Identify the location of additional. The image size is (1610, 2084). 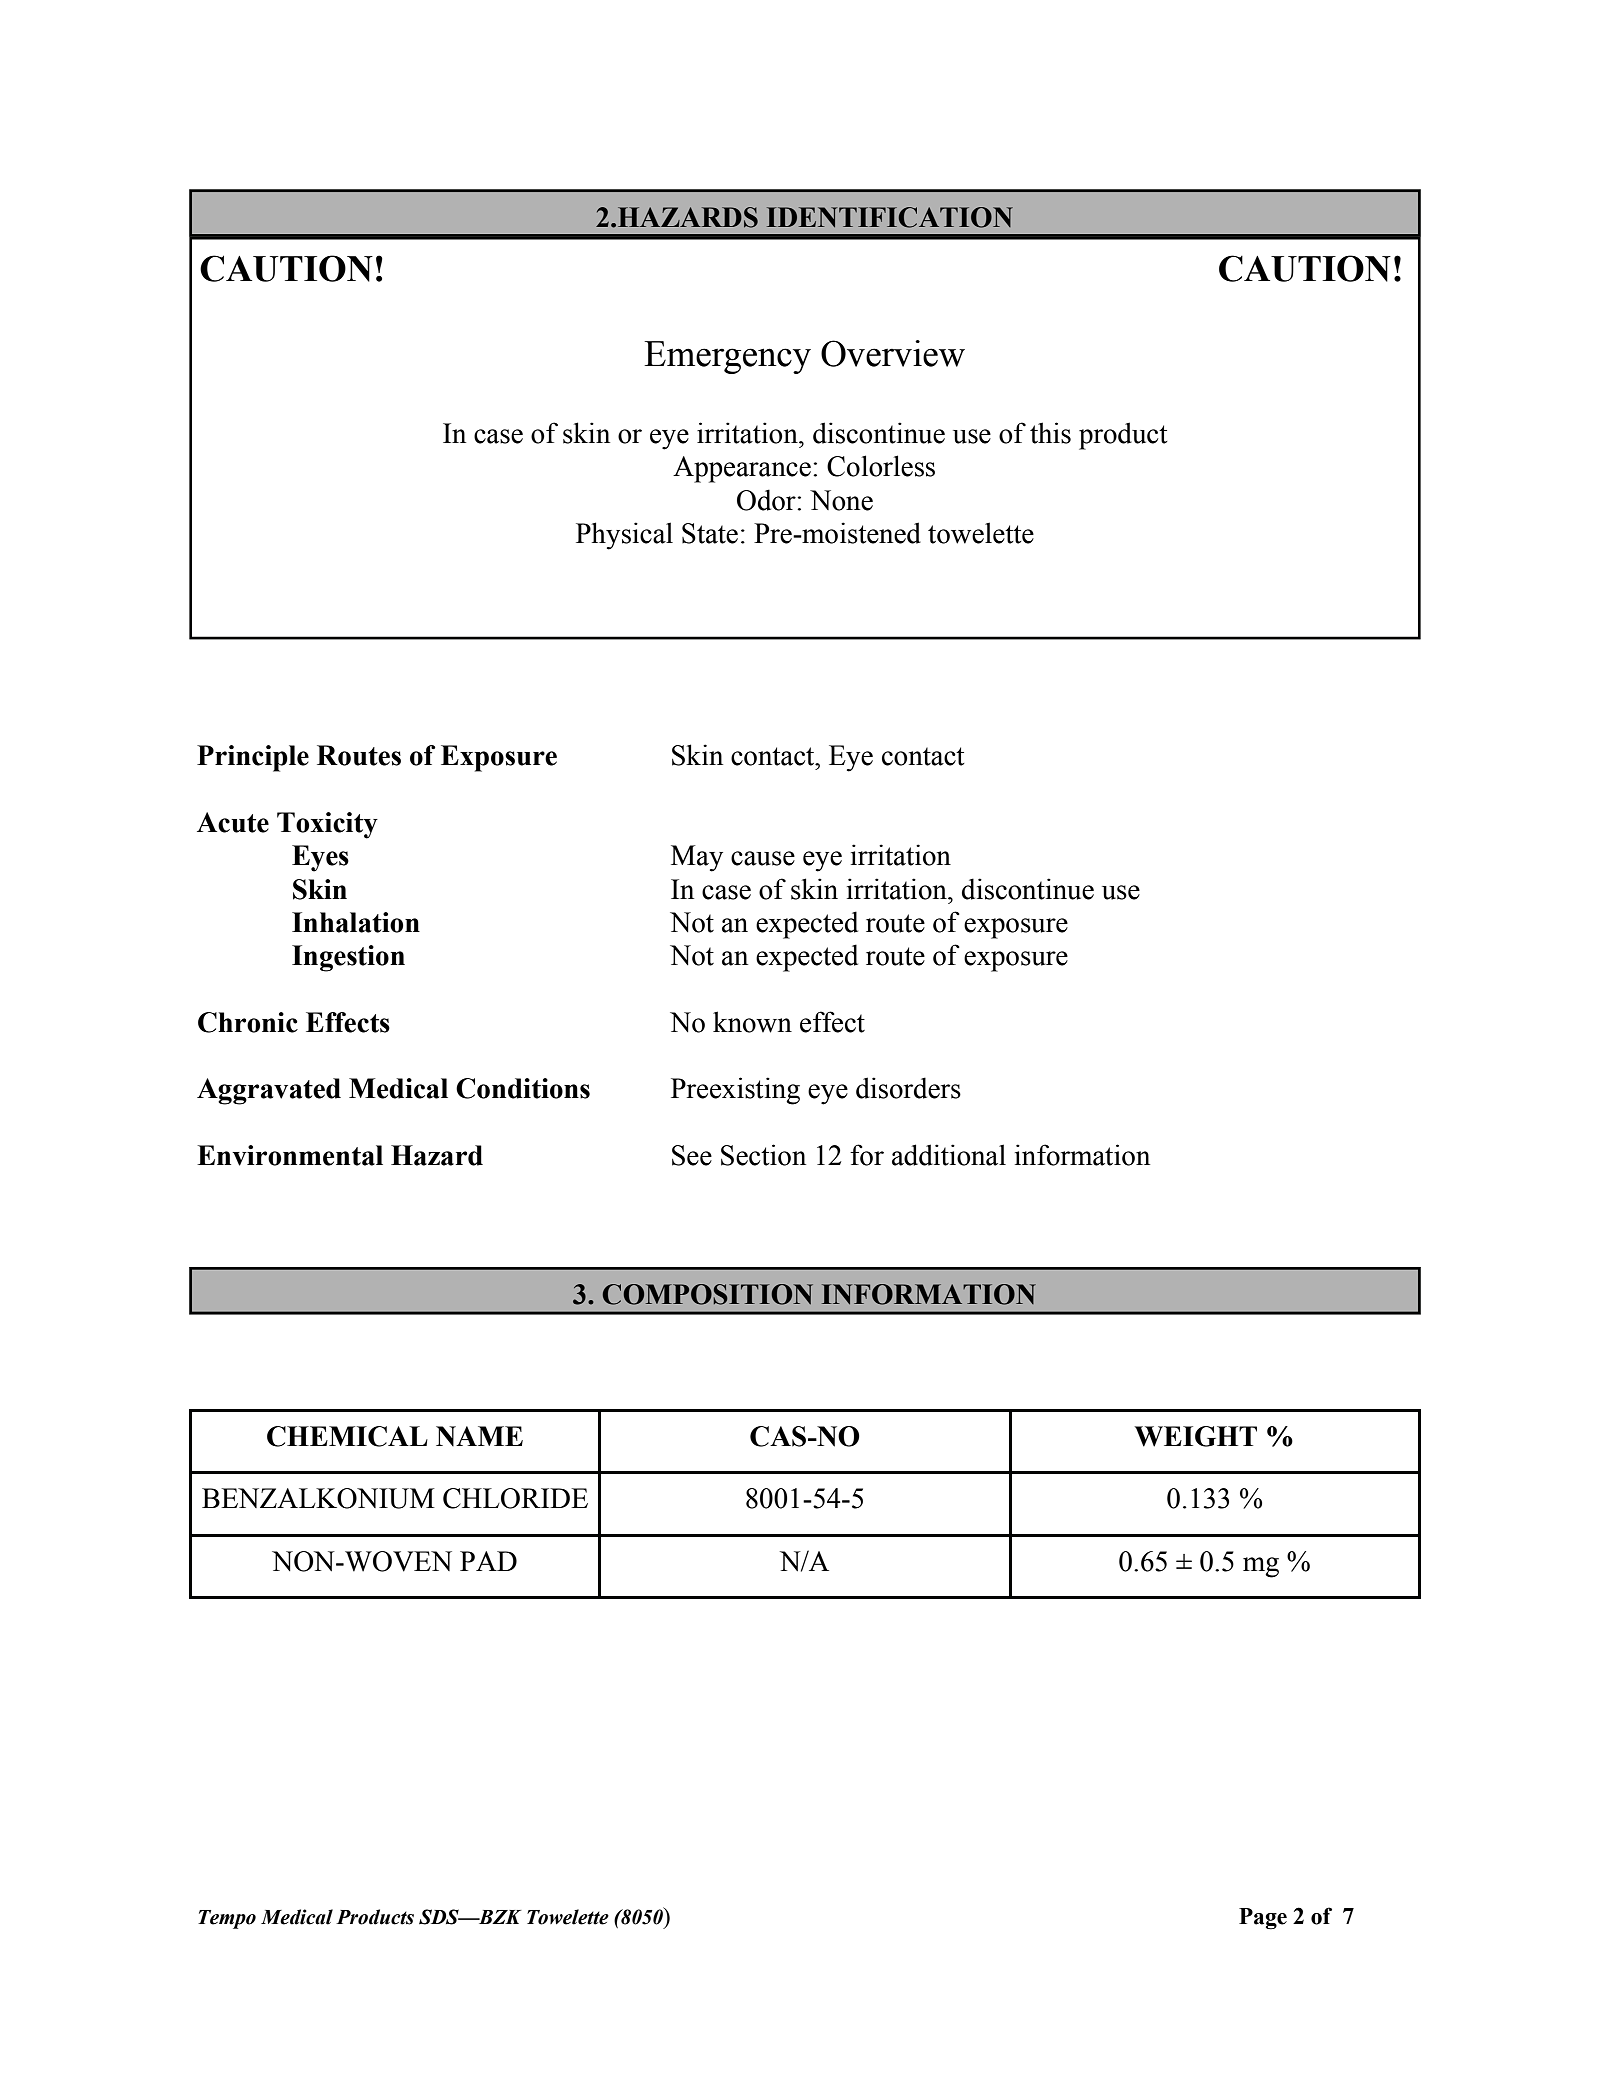
(949, 1155).
